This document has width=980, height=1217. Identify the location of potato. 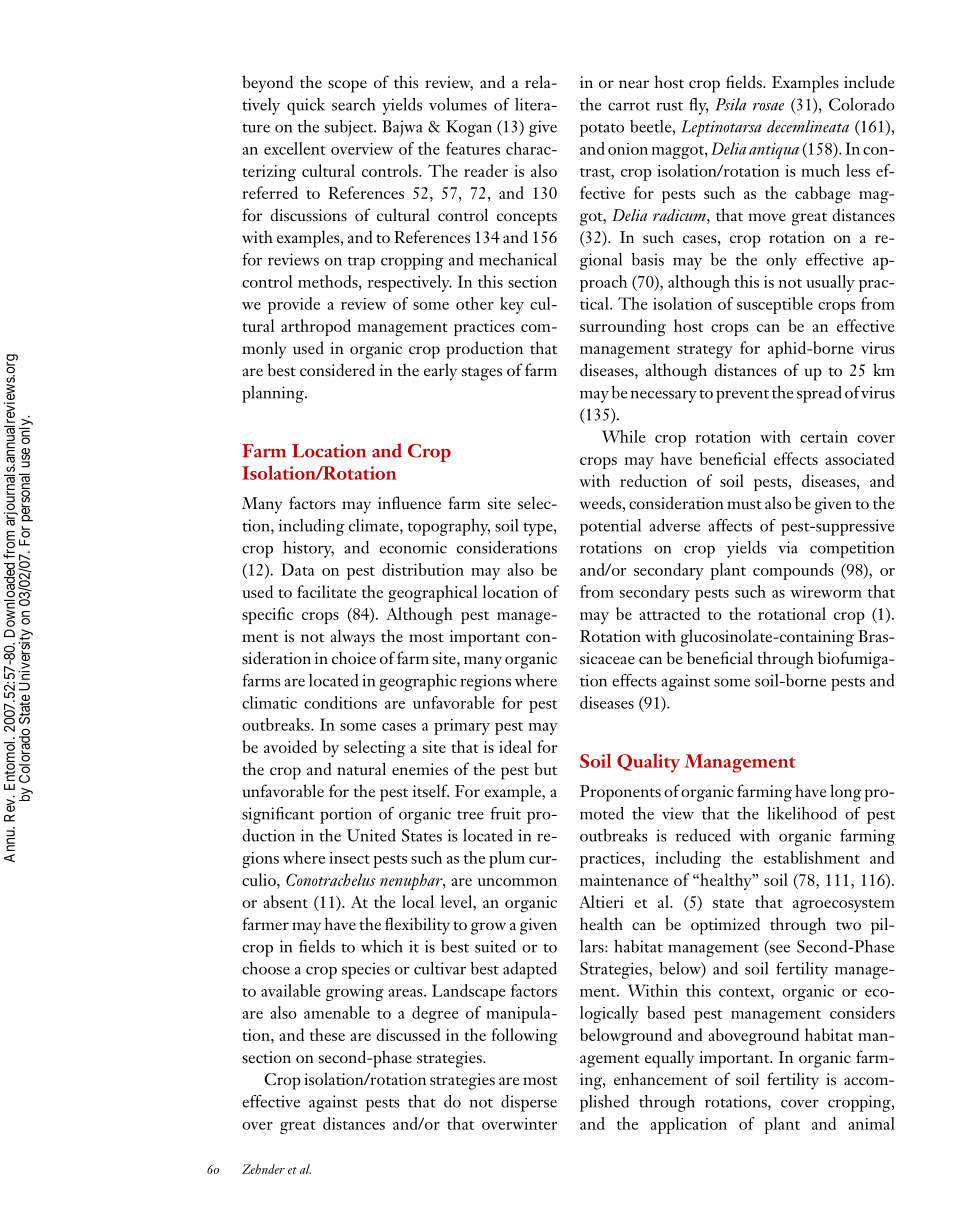
(602, 130).
